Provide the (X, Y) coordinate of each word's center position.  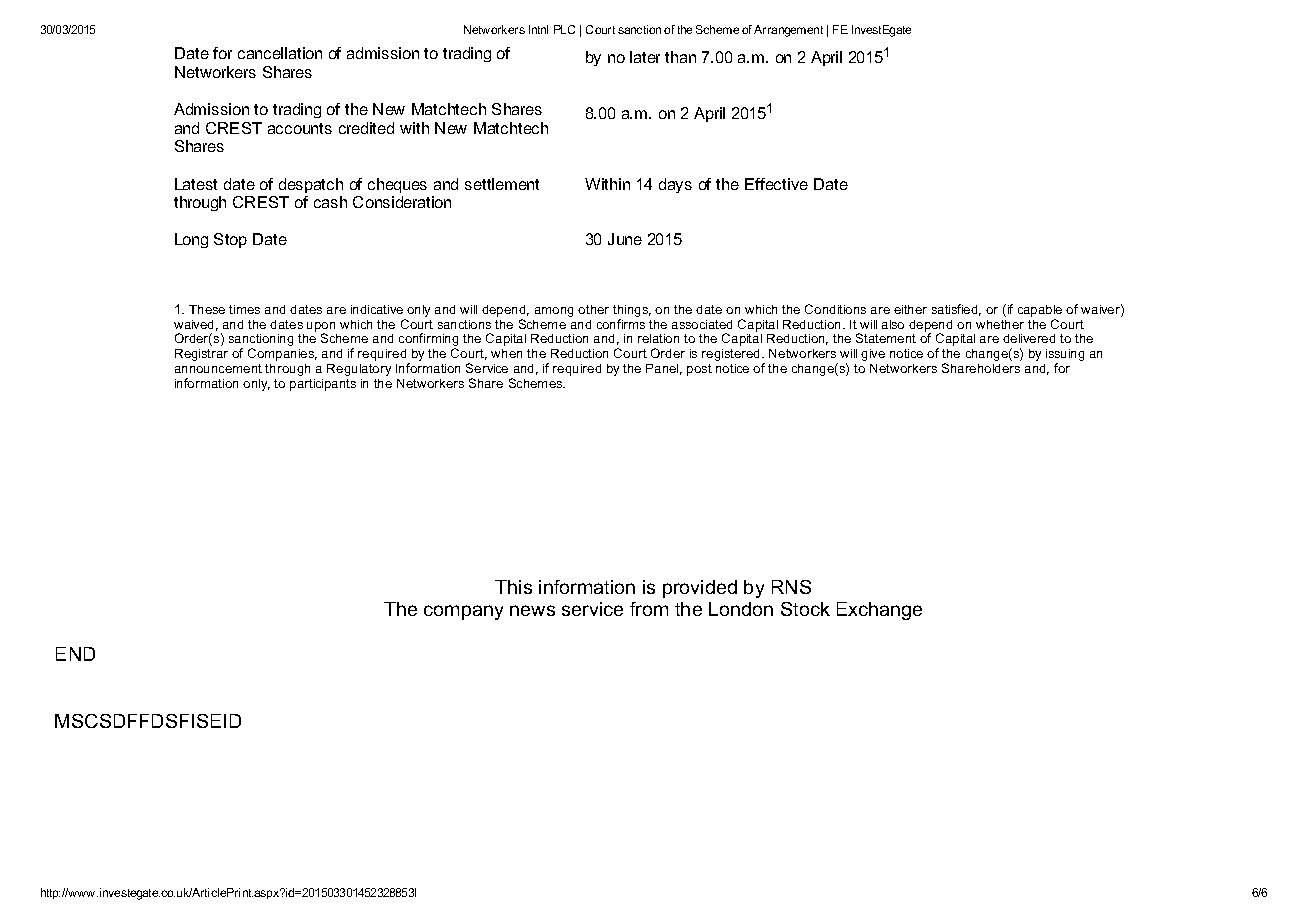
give (873, 355)
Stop (230, 240)
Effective (776, 184)
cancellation (280, 53)
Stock (805, 609)
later (645, 57)
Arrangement (788, 31)
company (463, 612)
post (699, 370)
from (649, 609)
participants (323, 385)
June (625, 239)
